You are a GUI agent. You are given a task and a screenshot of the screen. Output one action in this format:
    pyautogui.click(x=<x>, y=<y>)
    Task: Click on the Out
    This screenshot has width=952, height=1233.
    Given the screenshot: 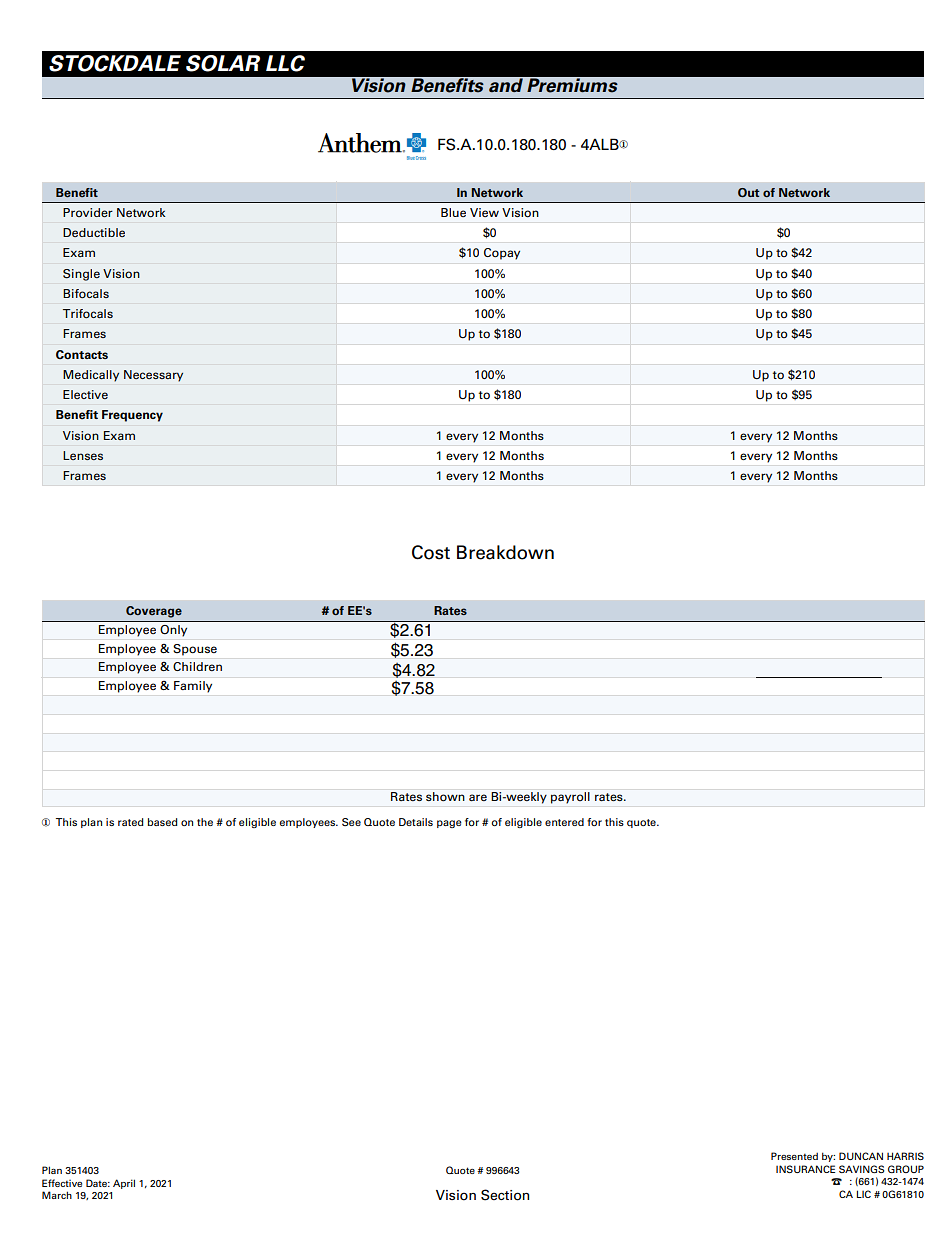 What is the action you would take?
    pyautogui.click(x=749, y=192)
